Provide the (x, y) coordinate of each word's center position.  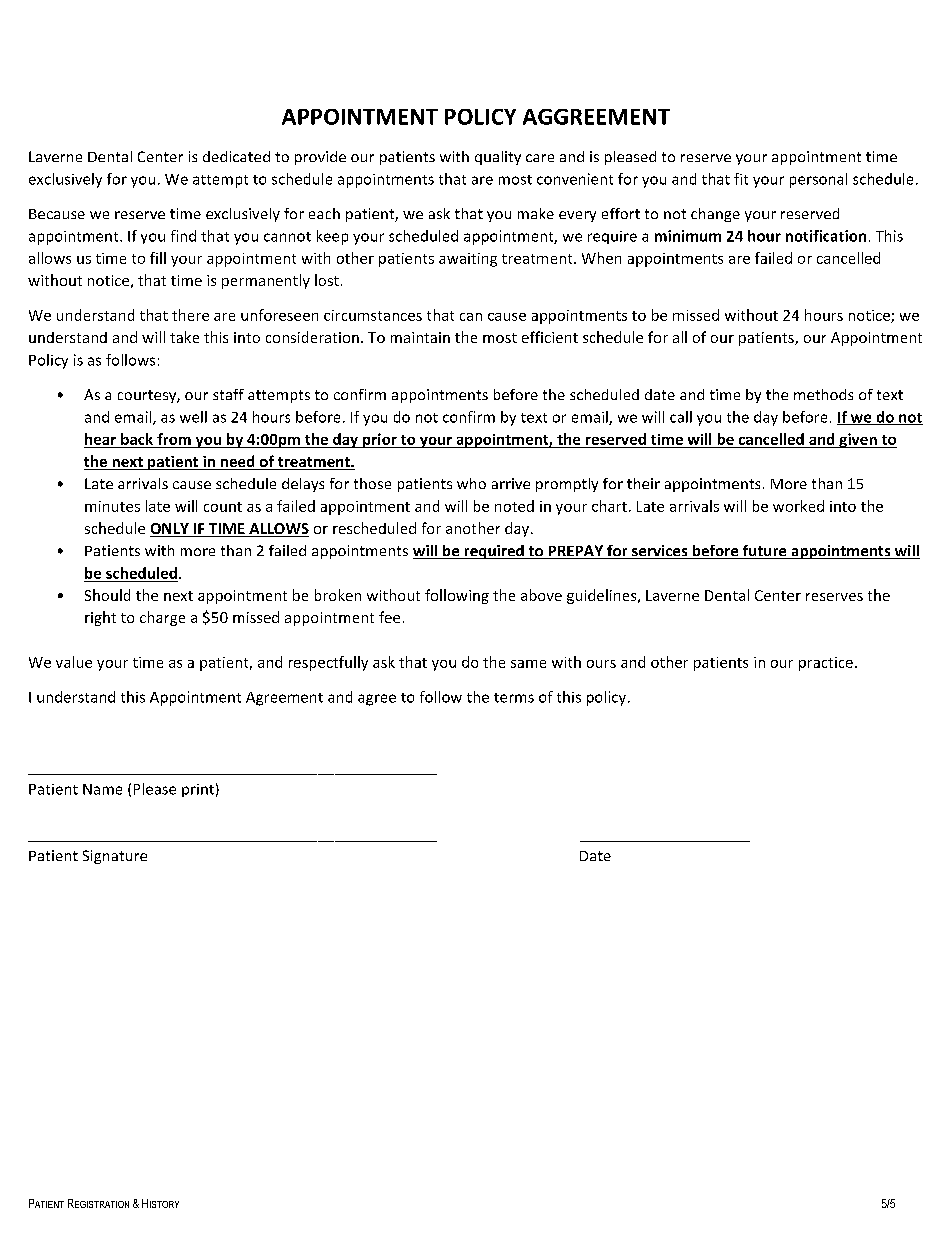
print (198, 790)
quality (498, 158)
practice (826, 664)
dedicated (236, 156)
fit (741, 179)
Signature (115, 857)
